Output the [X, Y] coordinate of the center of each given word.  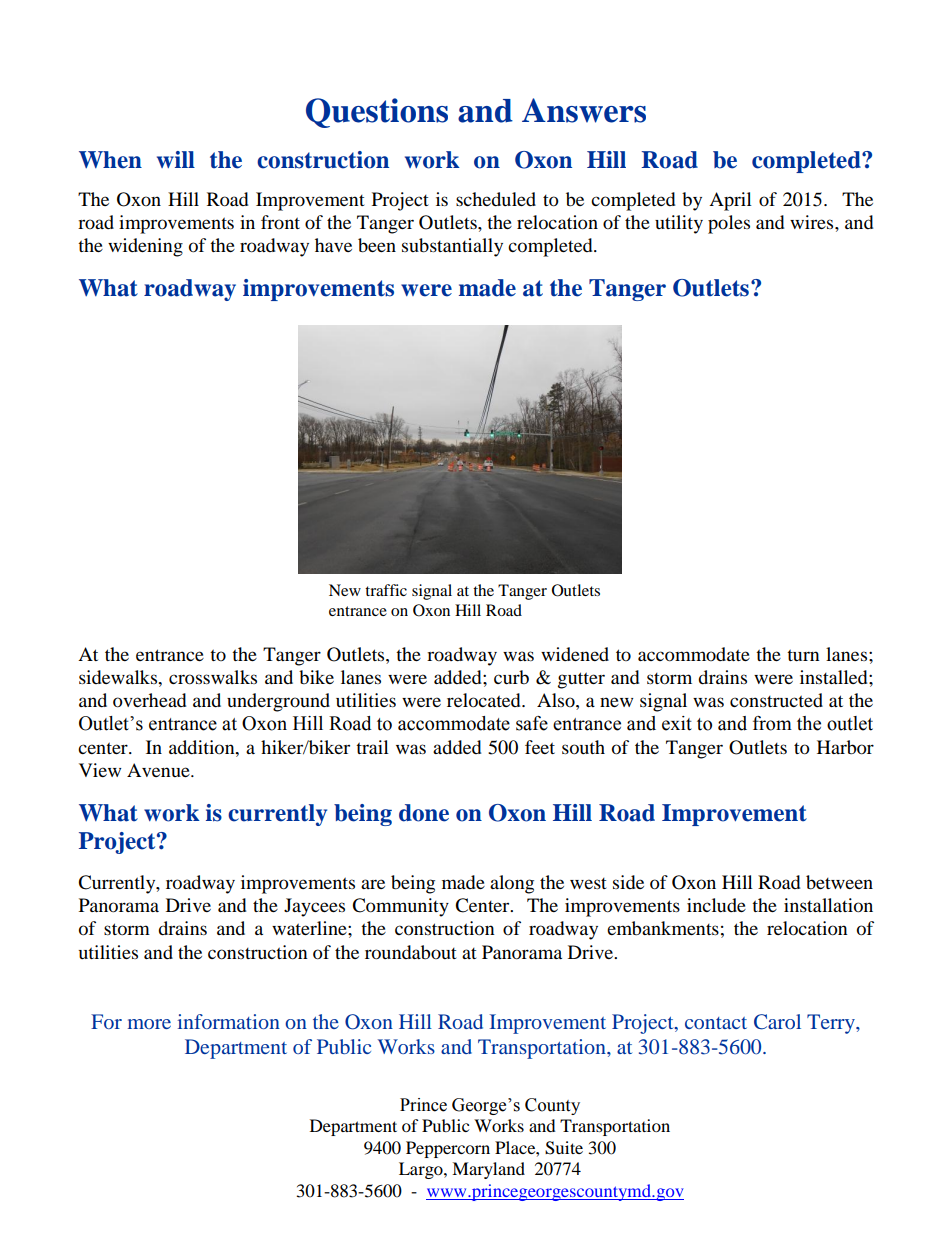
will [176, 159]
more [149, 1024]
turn [803, 655]
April [730, 201]
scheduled [496, 199]
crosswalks [213, 677]
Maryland [488, 1170]
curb [511, 677]
